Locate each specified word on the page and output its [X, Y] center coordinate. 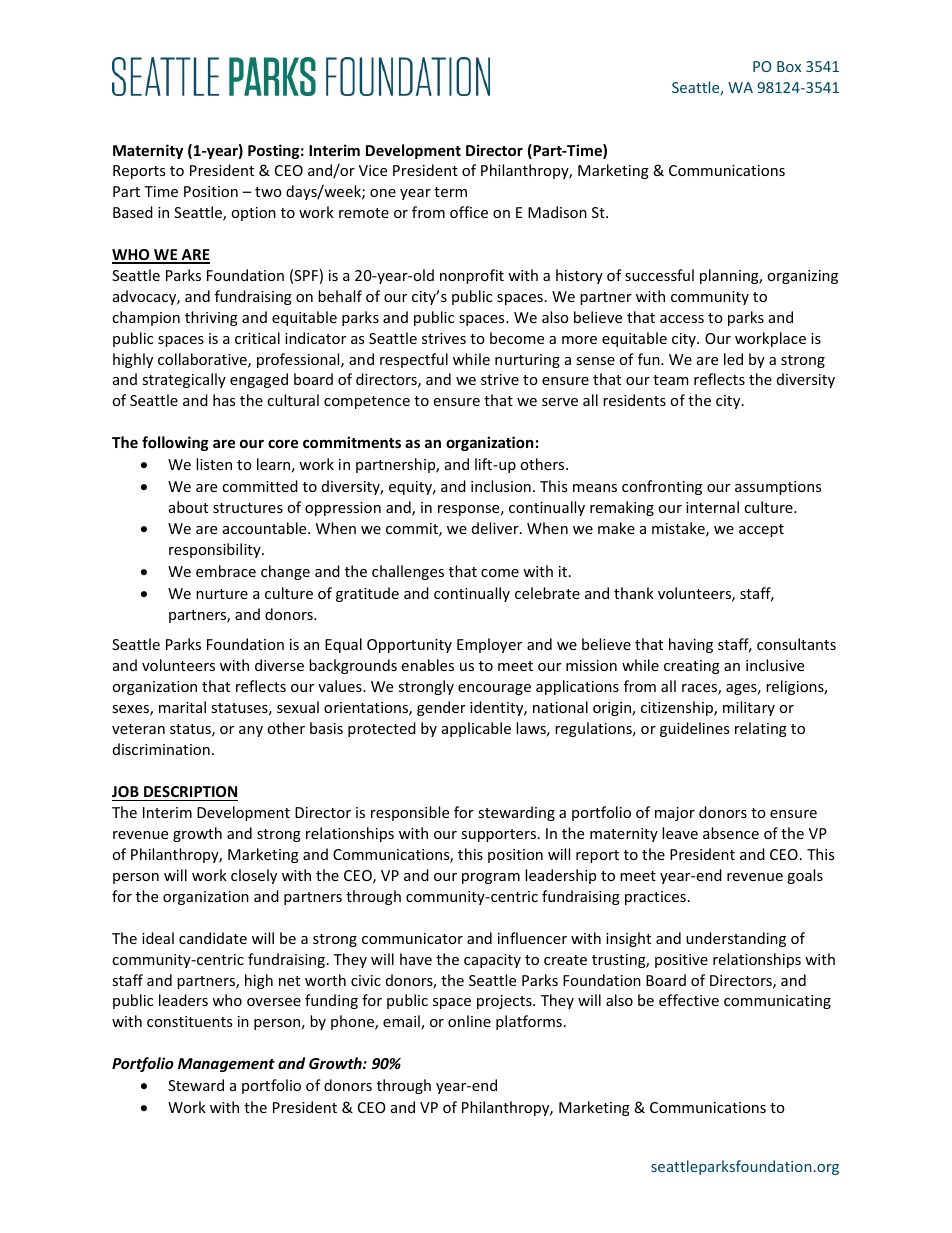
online [469, 1021]
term [450, 192]
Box [789, 66]
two [268, 192]
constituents [189, 1021]
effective [689, 1000]
